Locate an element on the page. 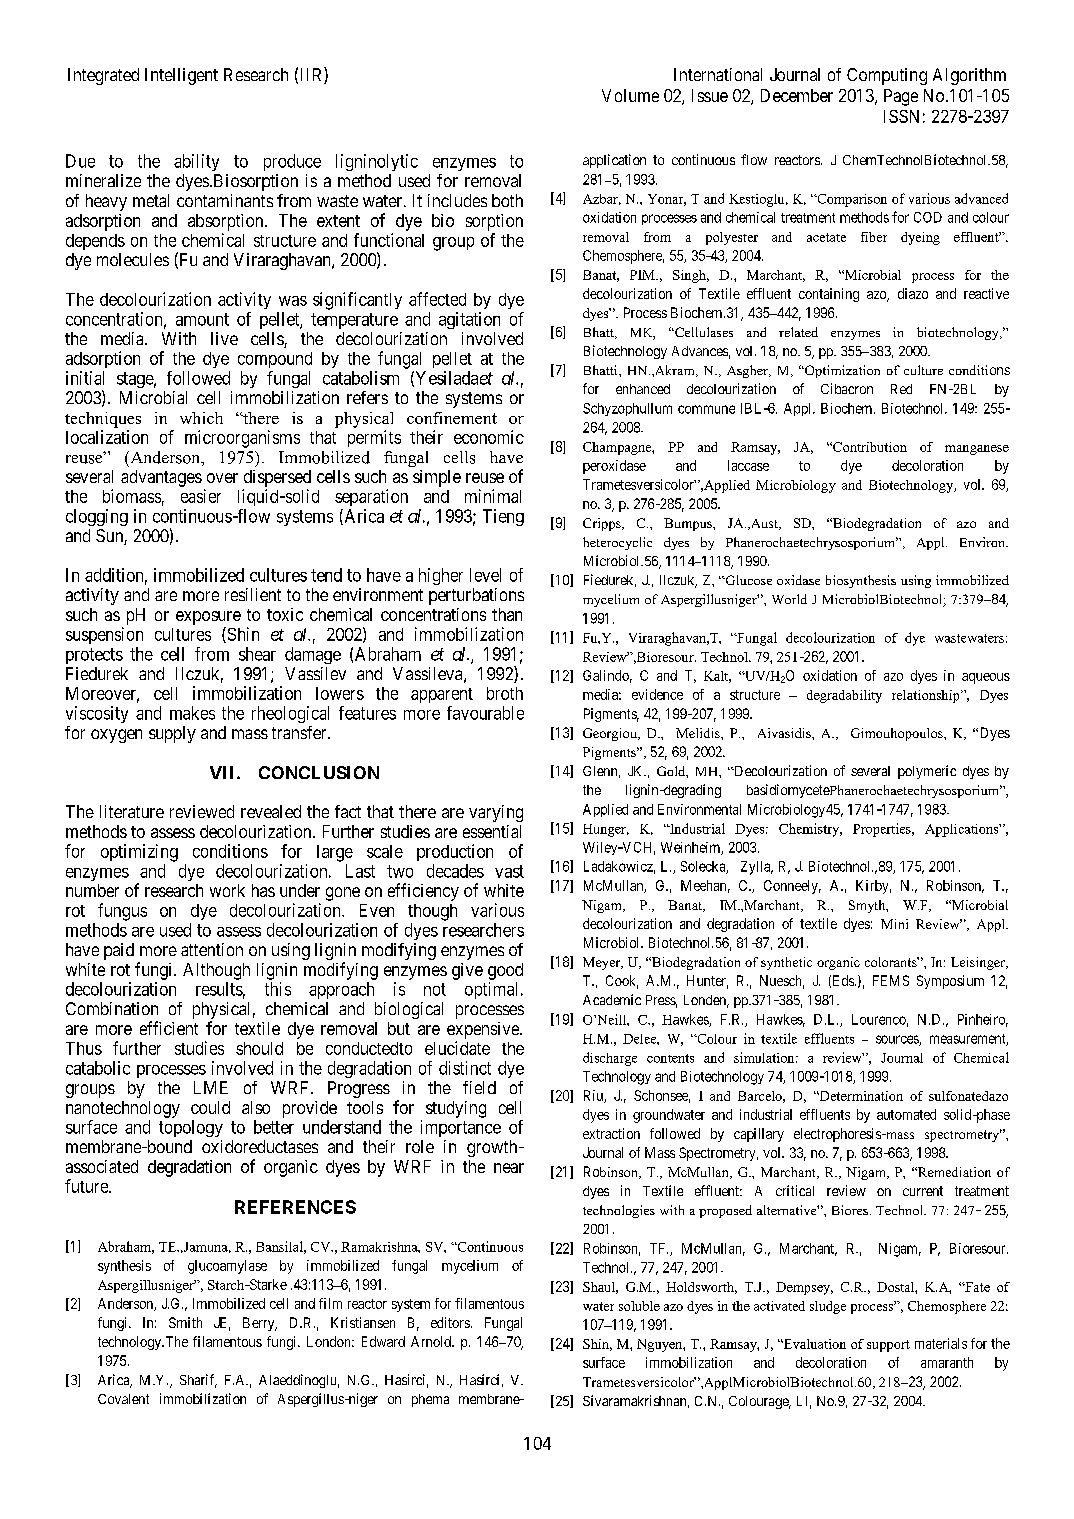  level is located at coordinates (485, 575).
